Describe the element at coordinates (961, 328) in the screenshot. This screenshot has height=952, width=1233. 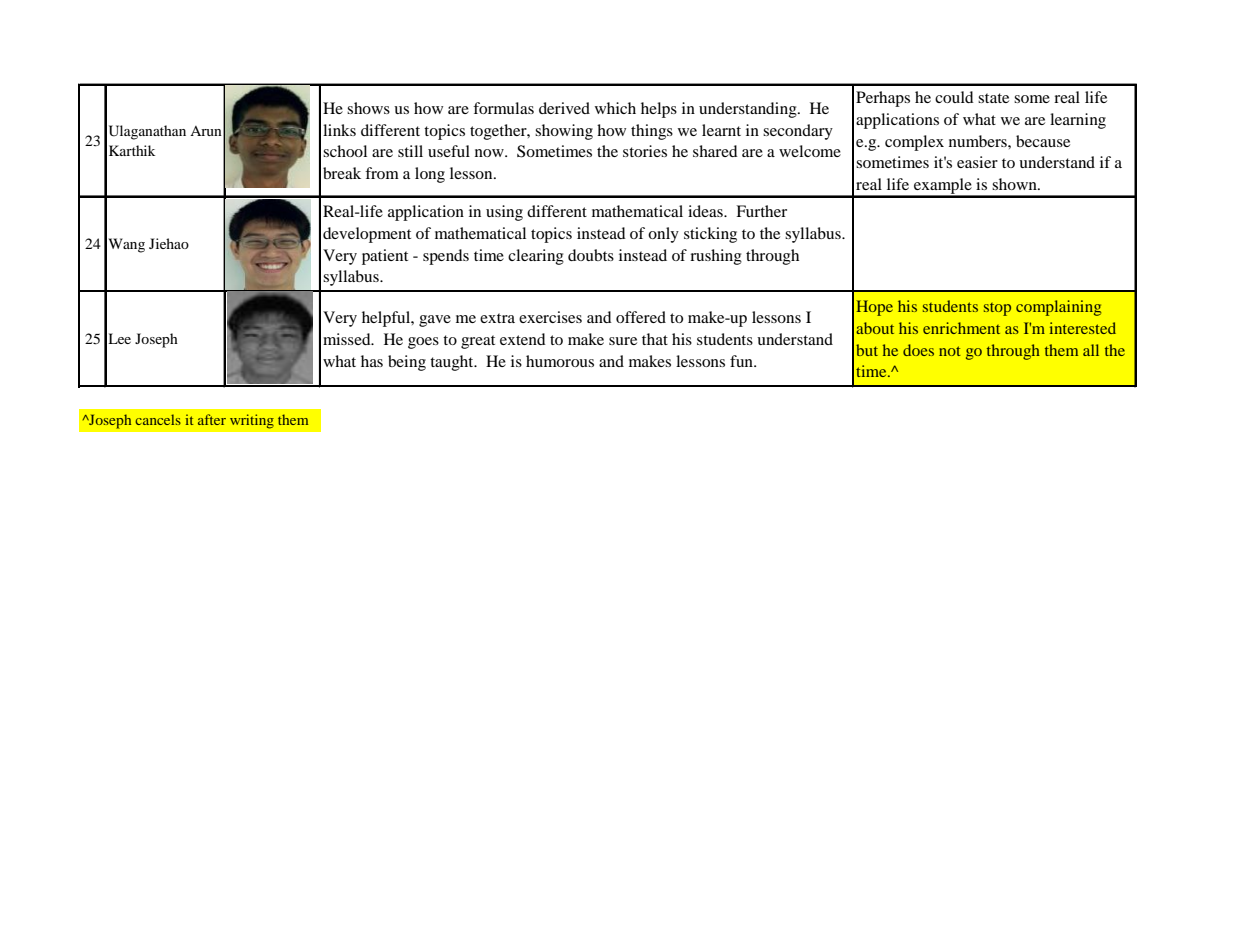
I see `enrichment` at that location.
